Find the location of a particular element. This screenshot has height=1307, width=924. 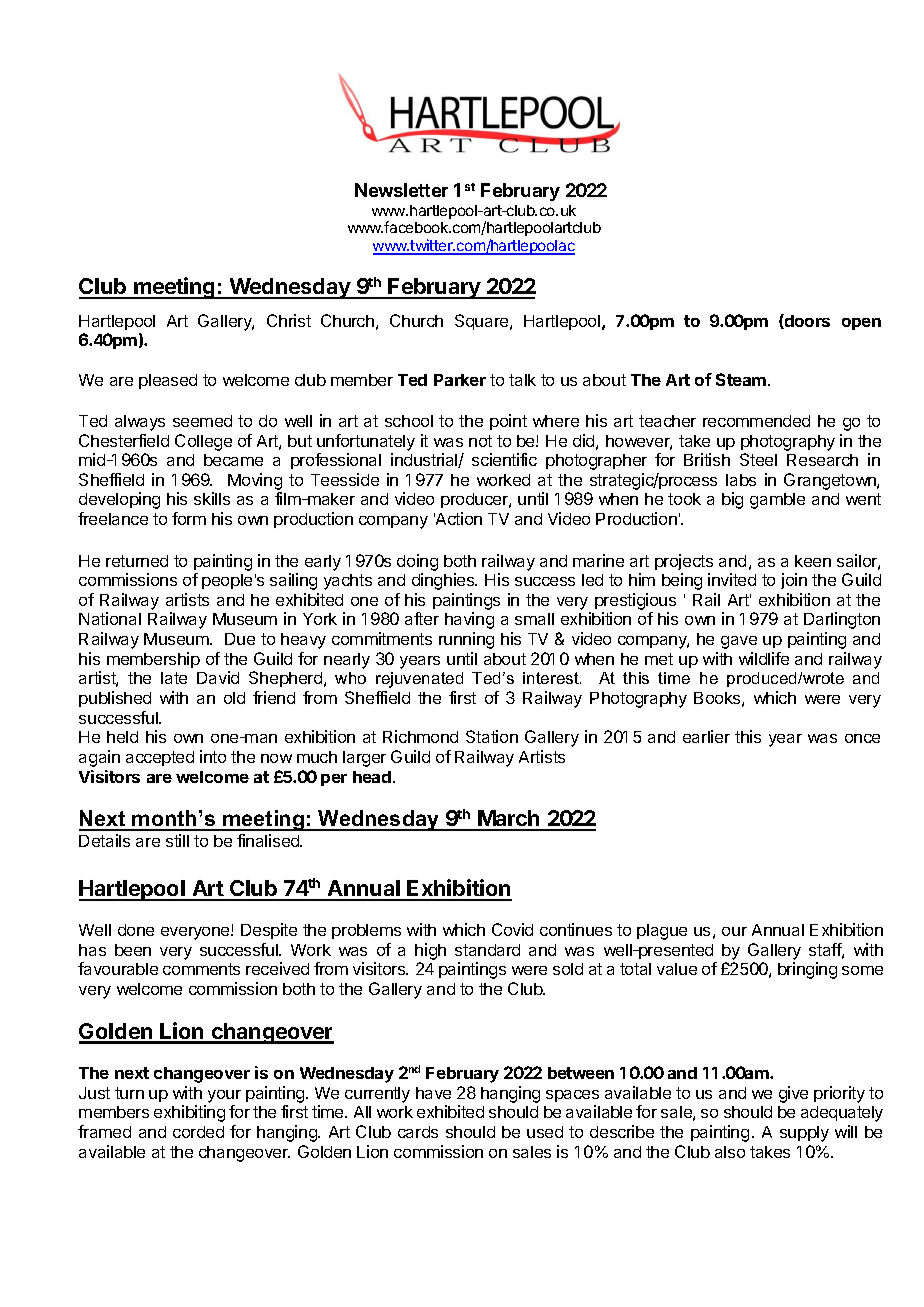

still is located at coordinates (177, 840).
